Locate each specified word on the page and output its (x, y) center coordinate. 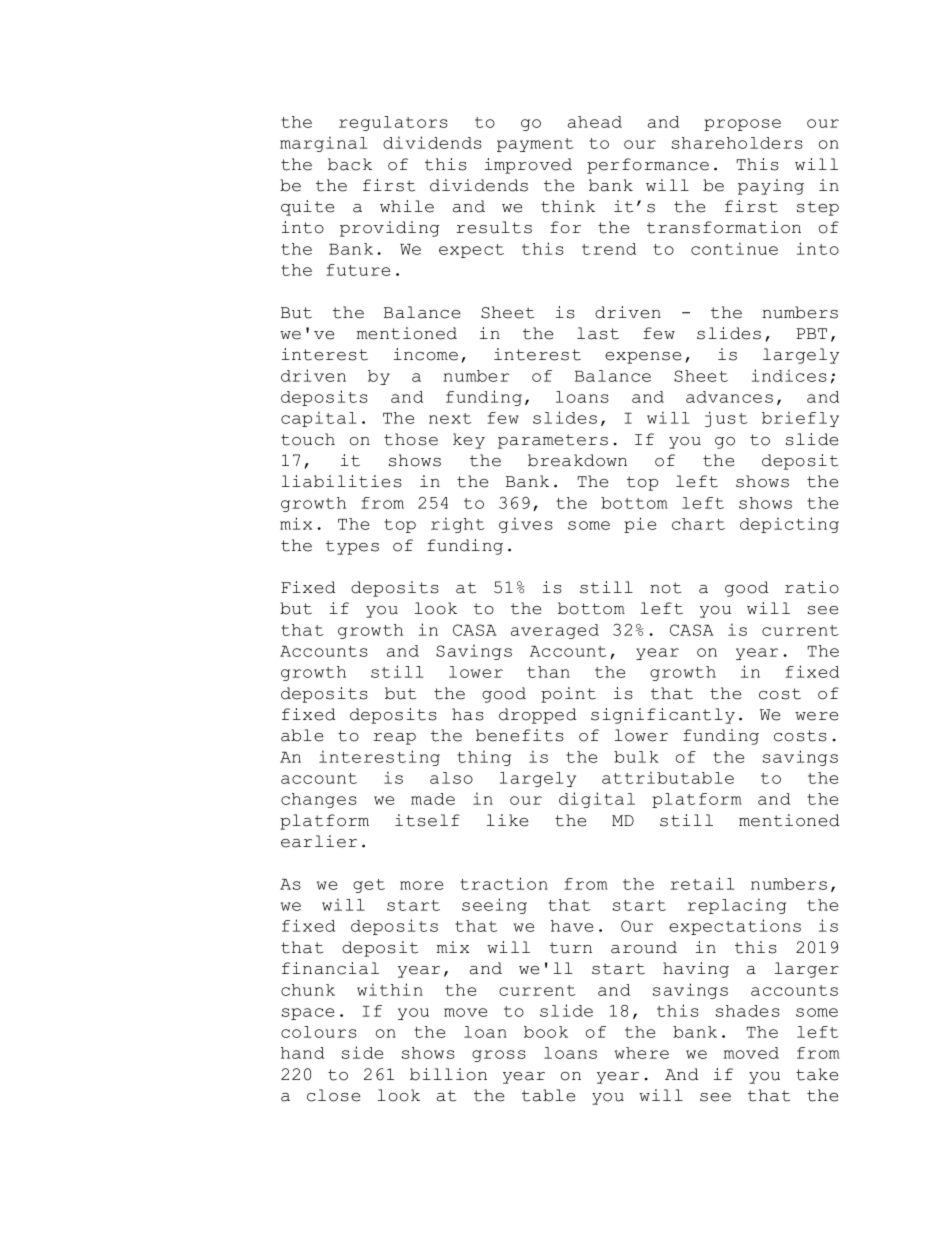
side (362, 1052)
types (352, 547)
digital (597, 800)
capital (319, 419)
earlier (319, 841)
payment (535, 145)
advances (729, 397)
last (598, 333)
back (350, 164)
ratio (812, 587)
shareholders (737, 143)
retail (703, 883)
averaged (555, 631)
